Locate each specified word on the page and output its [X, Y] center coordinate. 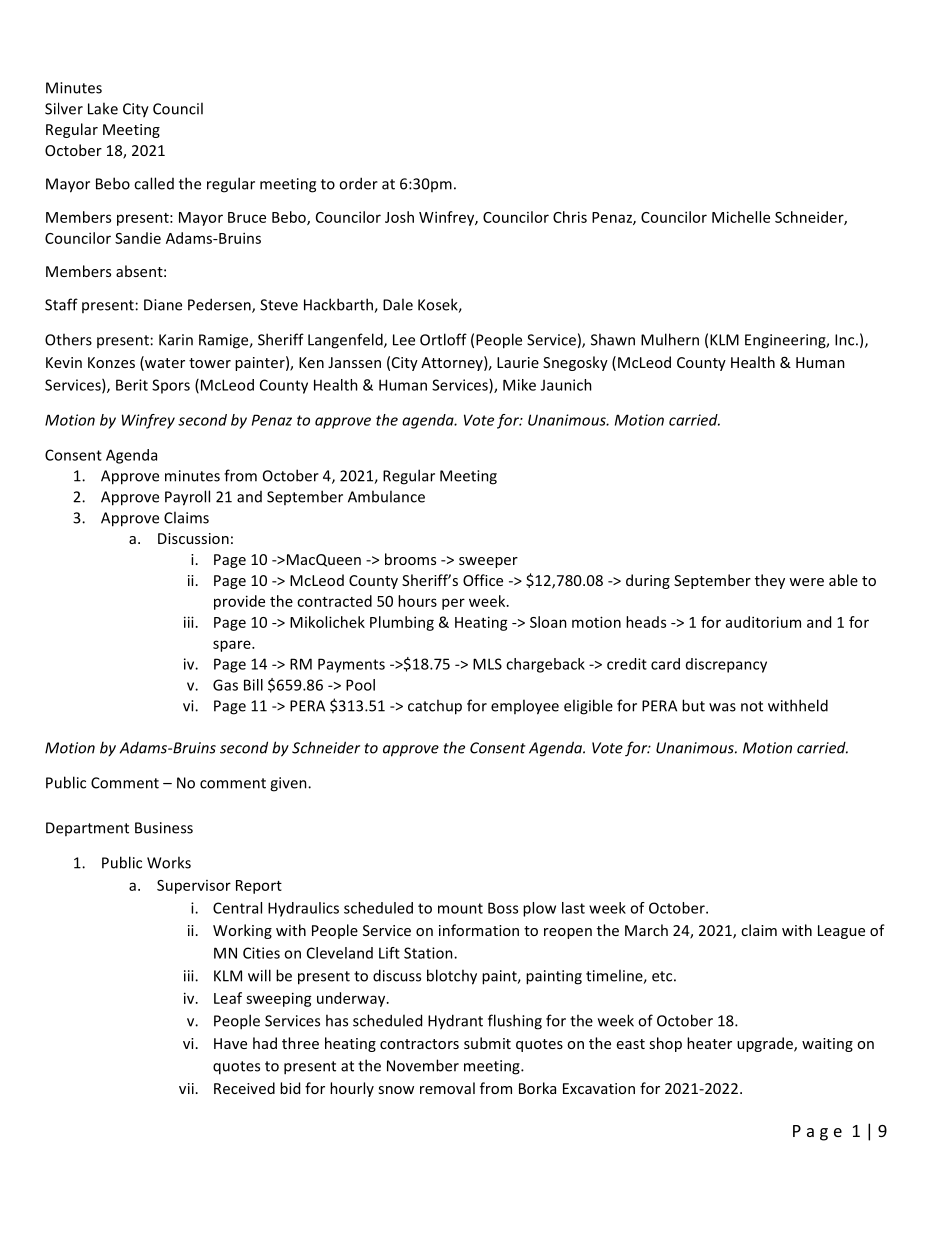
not [752, 706]
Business [164, 828]
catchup [435, 707]
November [423, 1065]
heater [709, 1043]
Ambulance [386, 496]
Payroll [187, 498]
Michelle [741, 217]
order [358, 183]
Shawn [613, 339]
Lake [103, 108]
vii [186, 1088]
